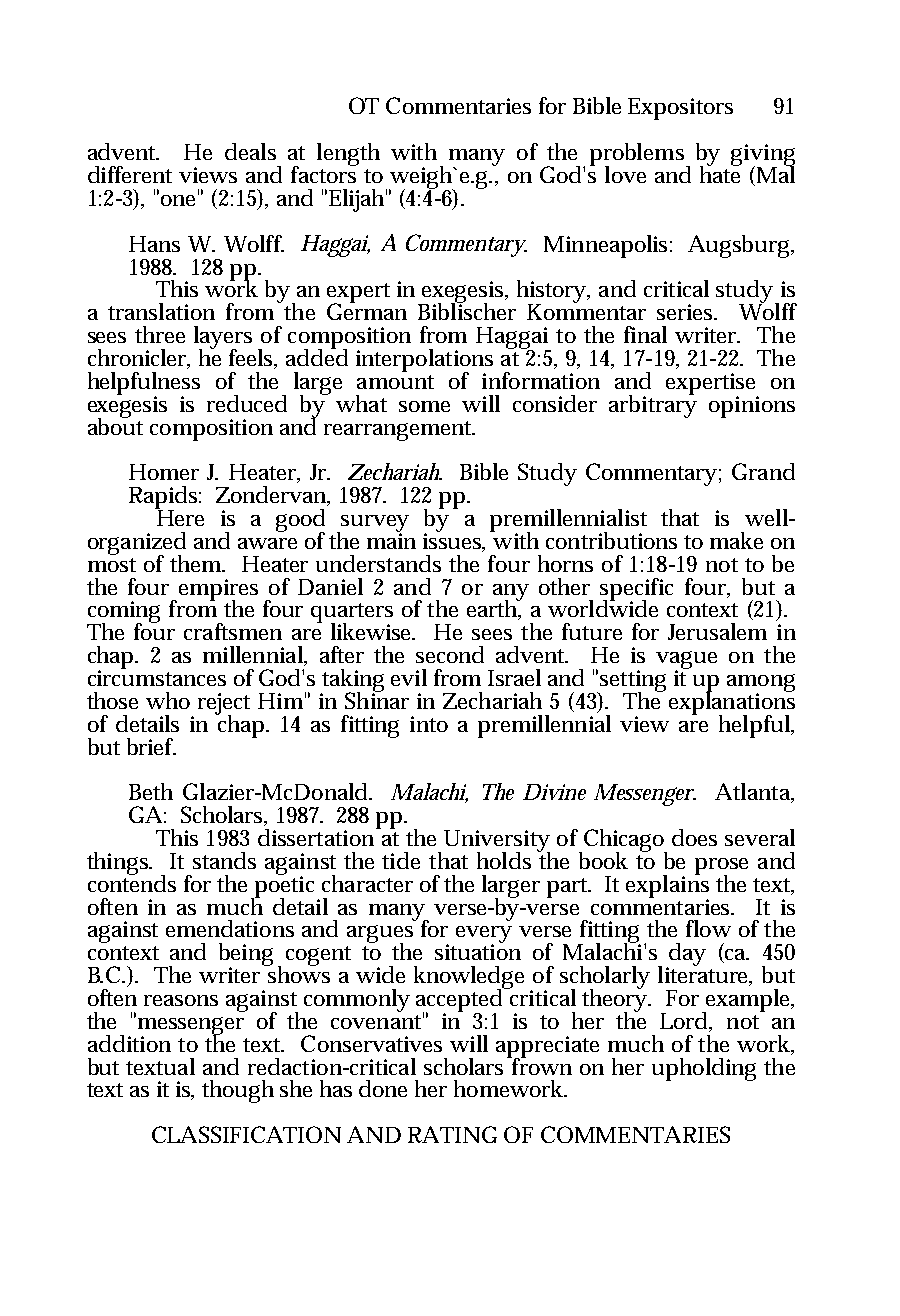 This page has width=900, height=1316. What do you see at coordinates (424, 406) in the page?
I see `some` at bounding box center [424, 406].
